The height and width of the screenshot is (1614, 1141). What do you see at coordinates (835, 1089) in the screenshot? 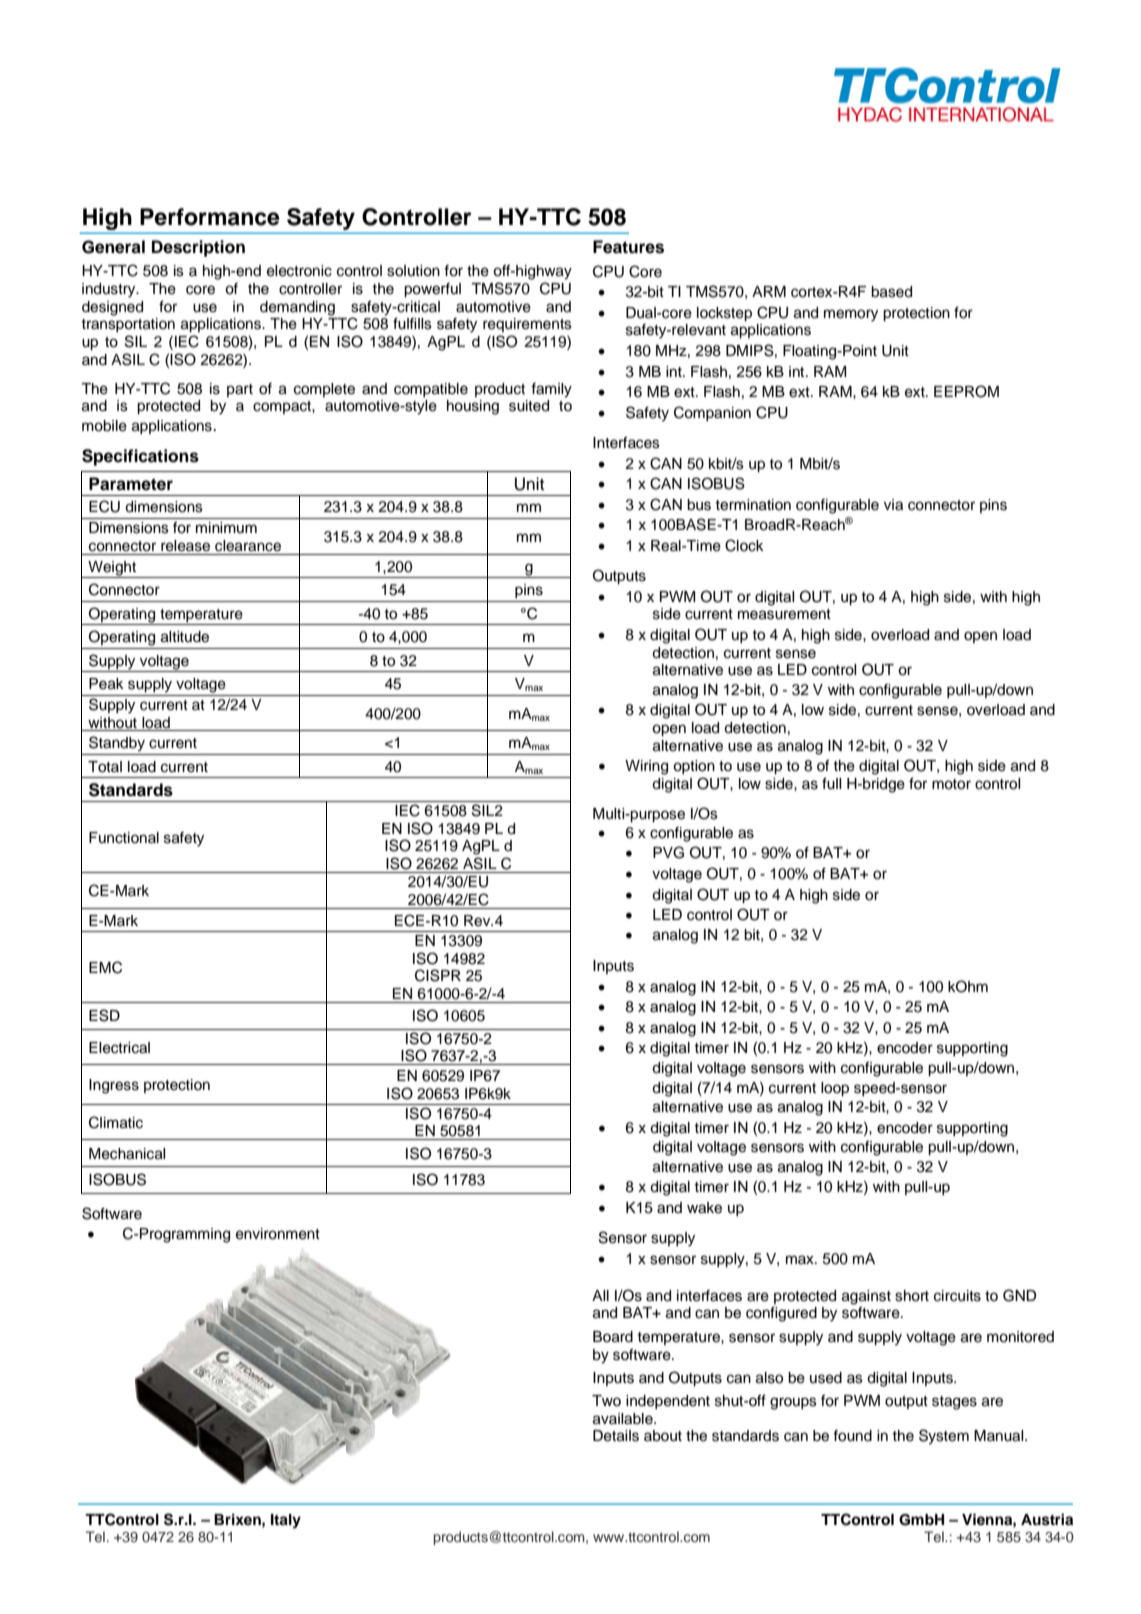
I see `loop` at bounding box center [835, 1089].
